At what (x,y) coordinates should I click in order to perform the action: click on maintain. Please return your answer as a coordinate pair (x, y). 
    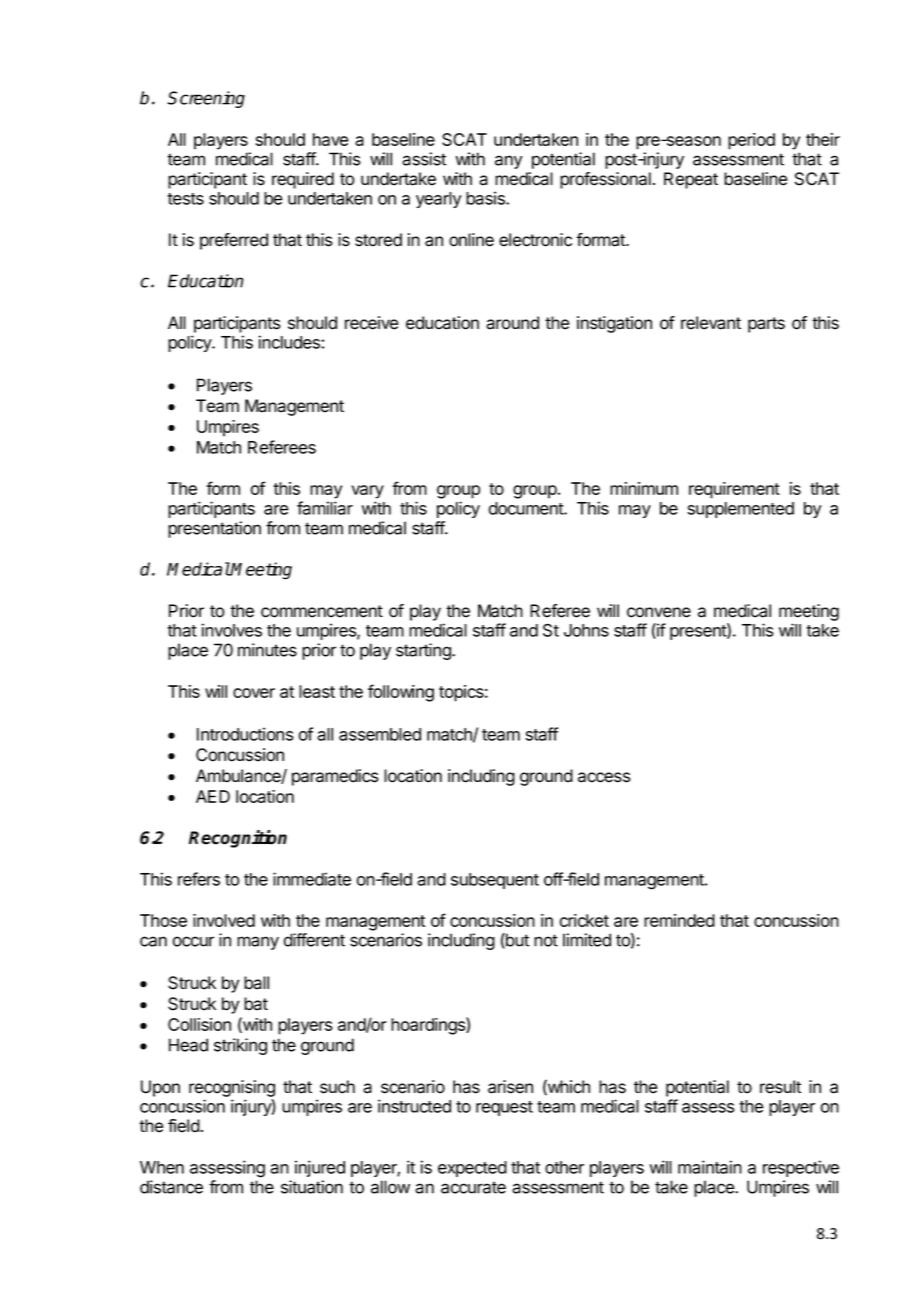
    Looking at the image, I should click on (710, 1167).
